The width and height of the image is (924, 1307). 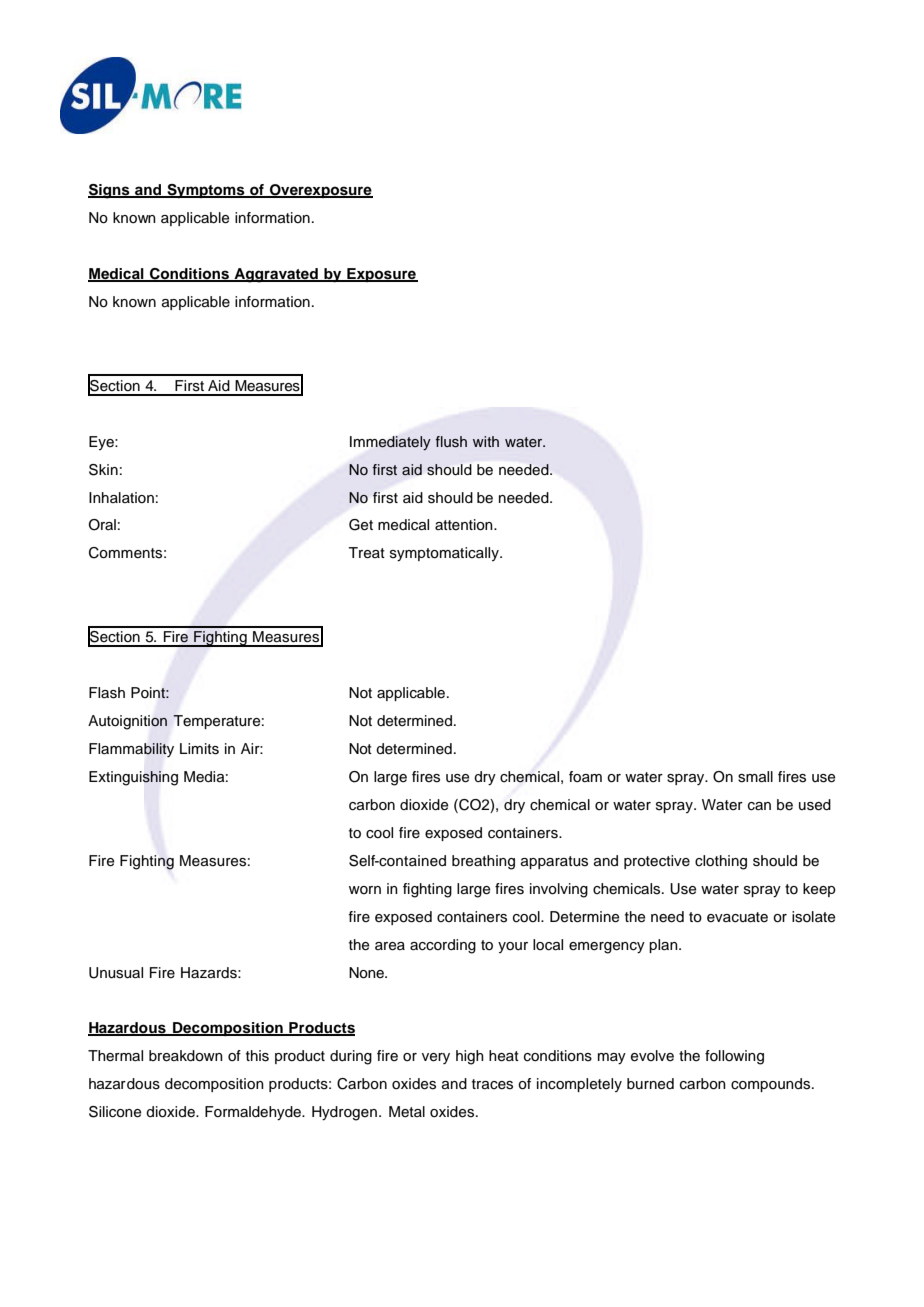 I want to click on Aggravated, so click(x=276, y=275).
